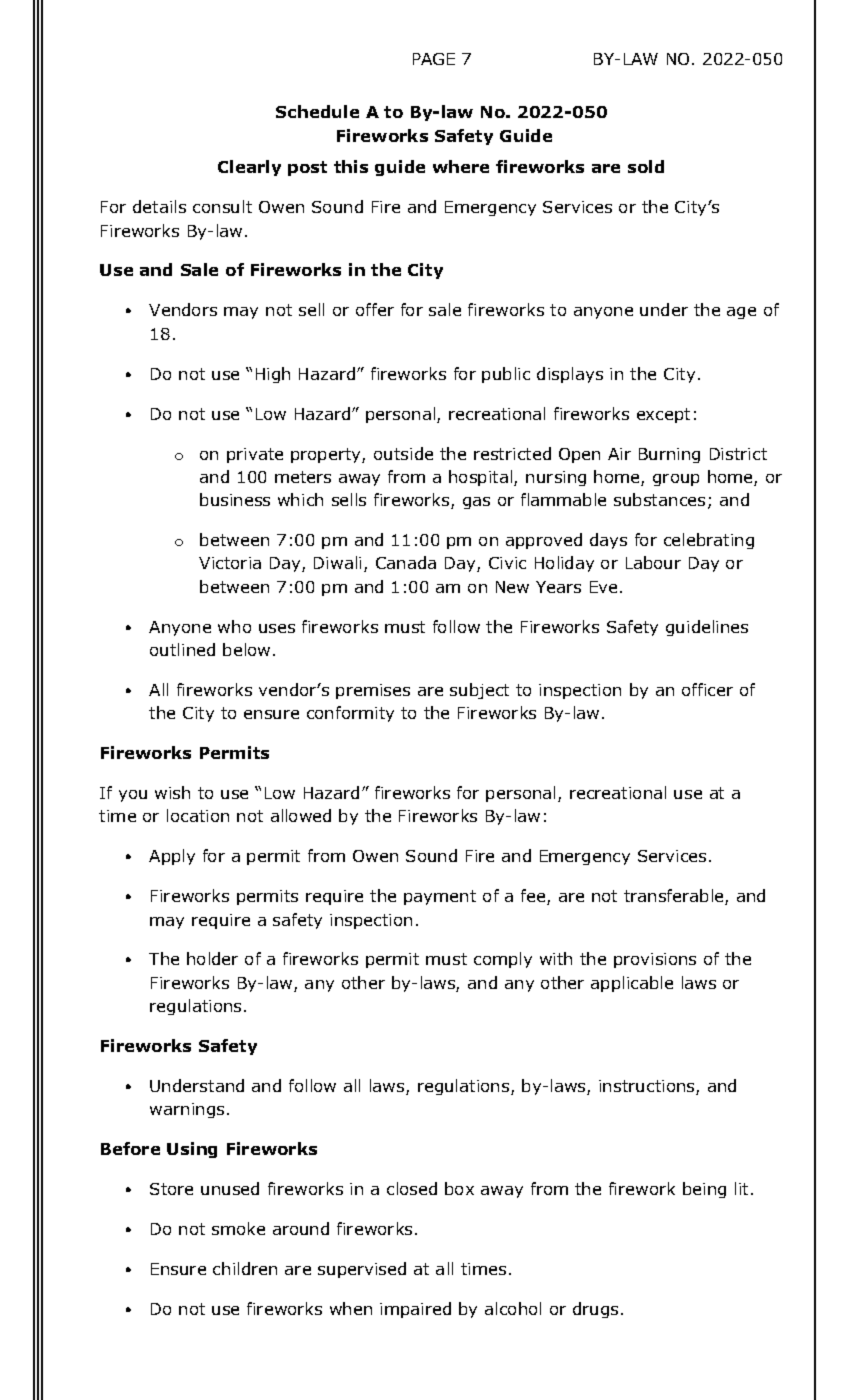  What do you see at coordinates (676, 480) in the page?
I see `group` at bounding box center [676, 480].
